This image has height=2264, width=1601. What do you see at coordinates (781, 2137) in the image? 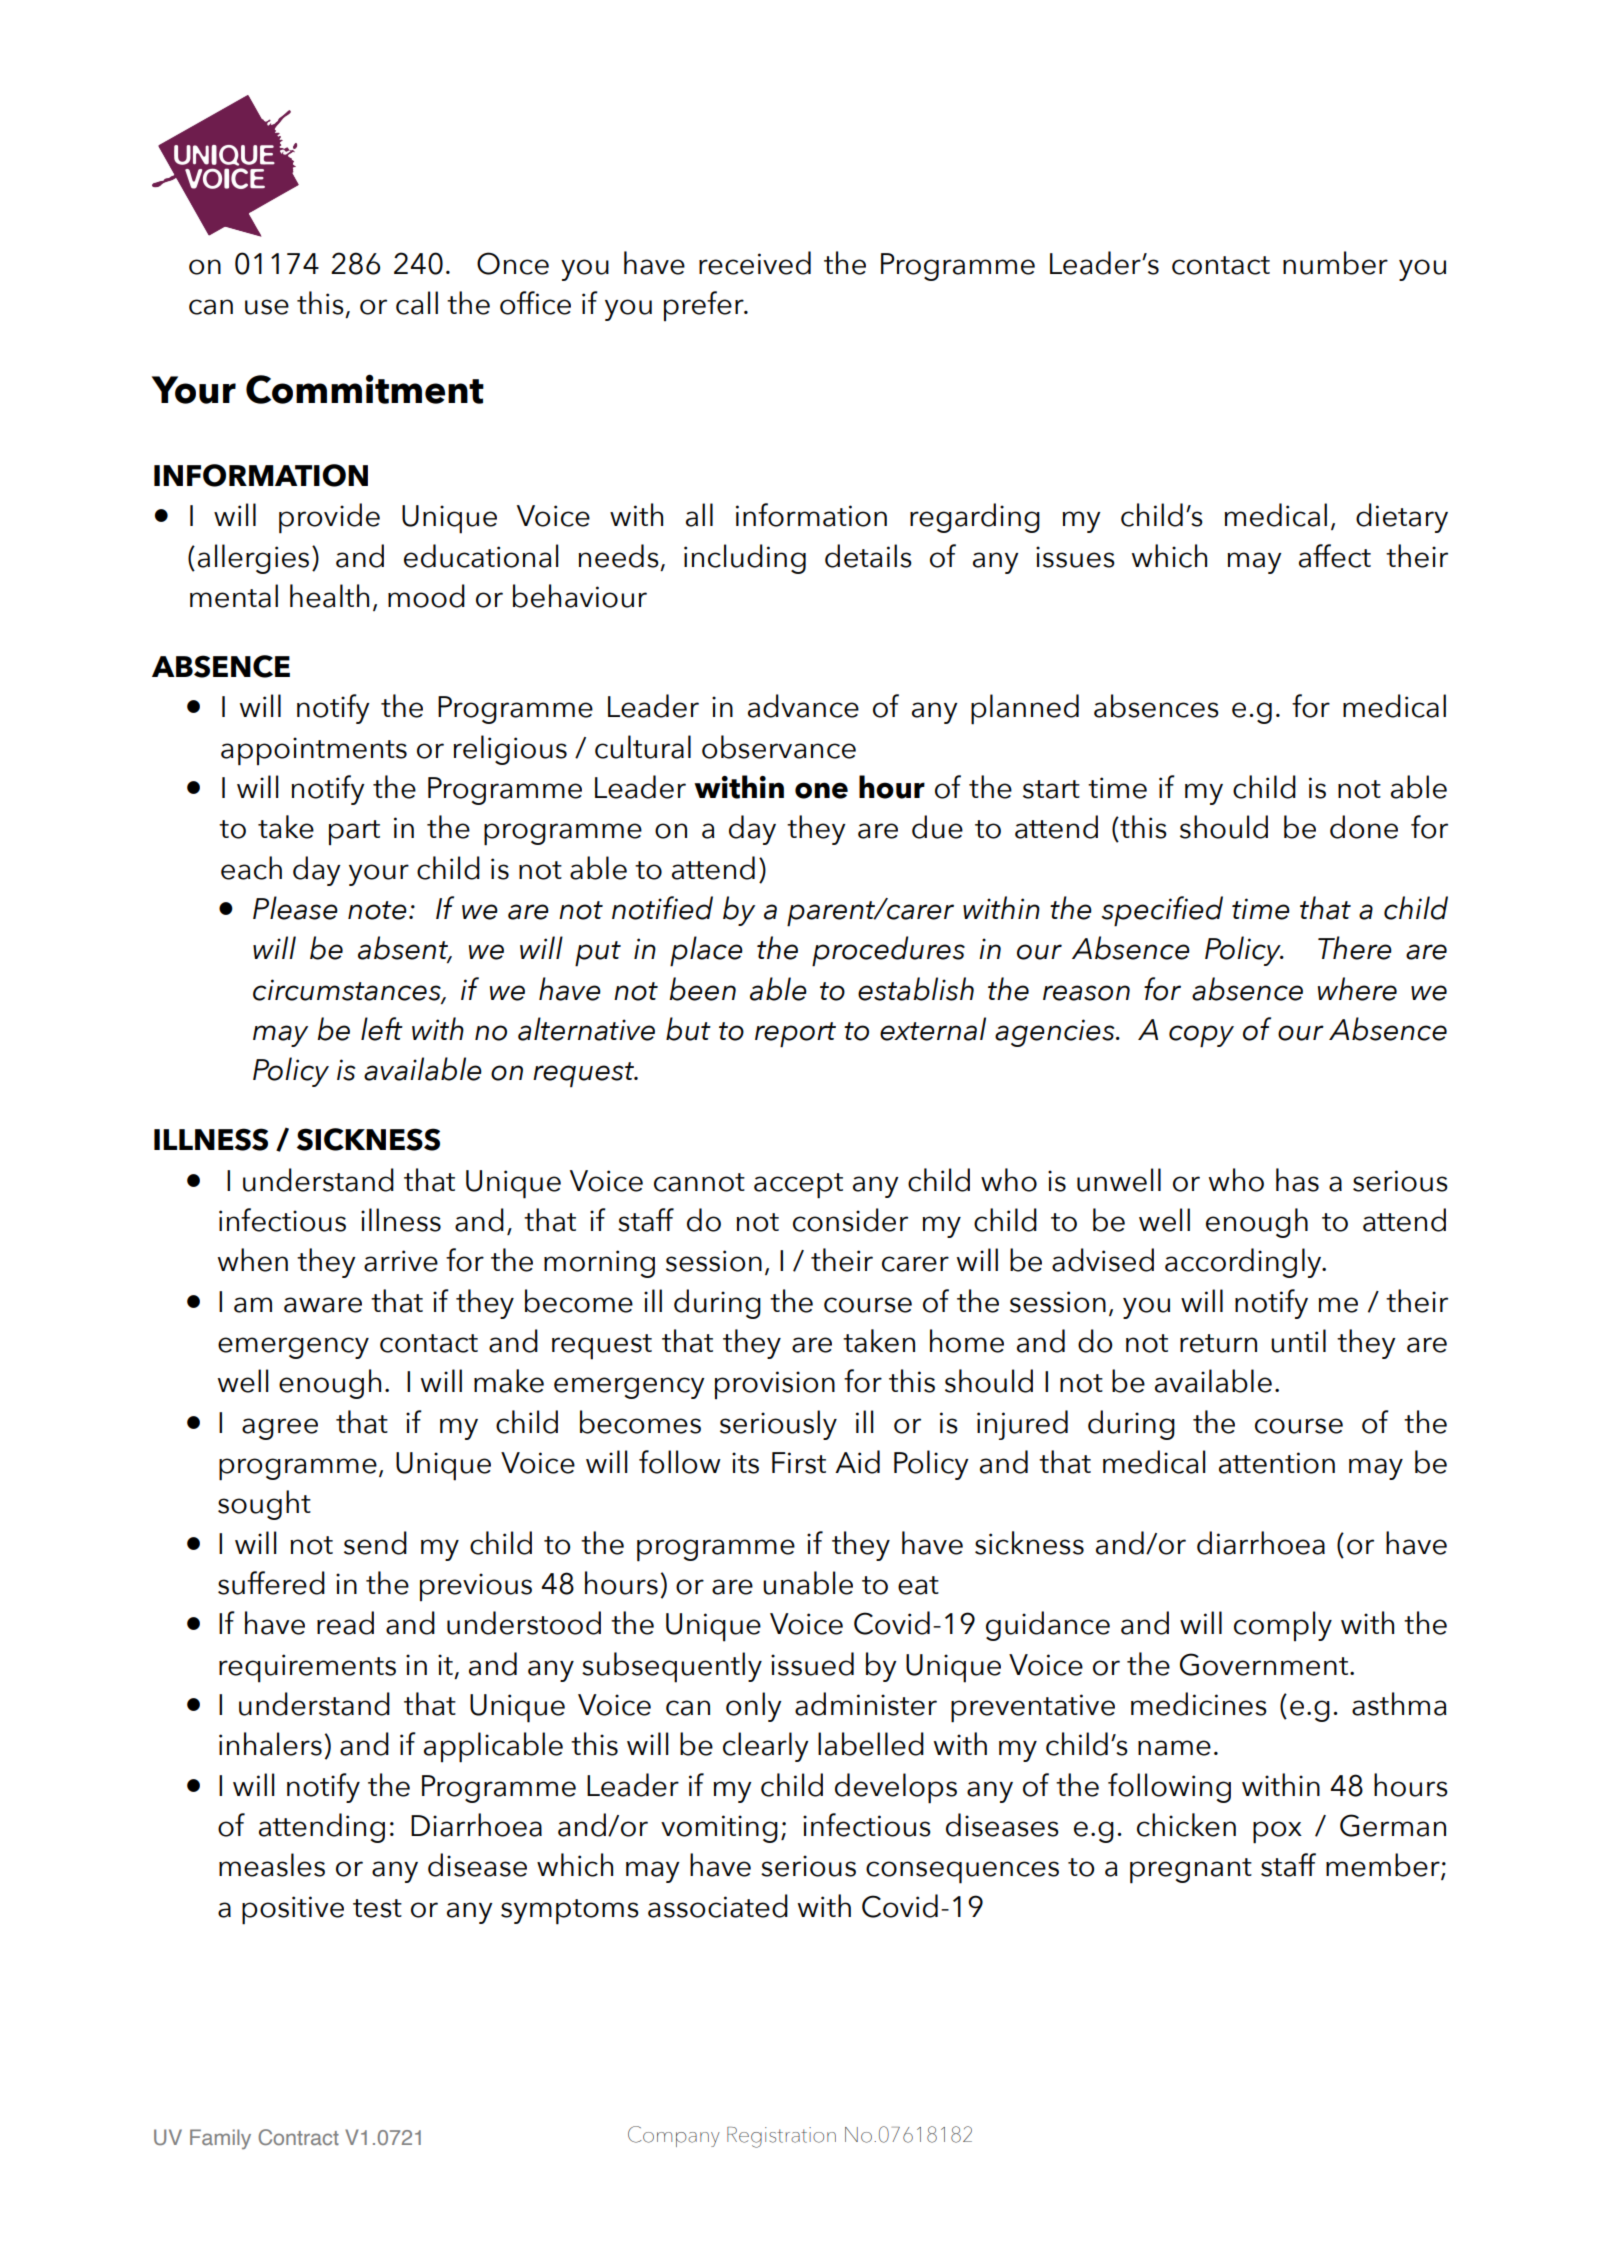
I see `Registration` at bounding box center [781, 2137].
